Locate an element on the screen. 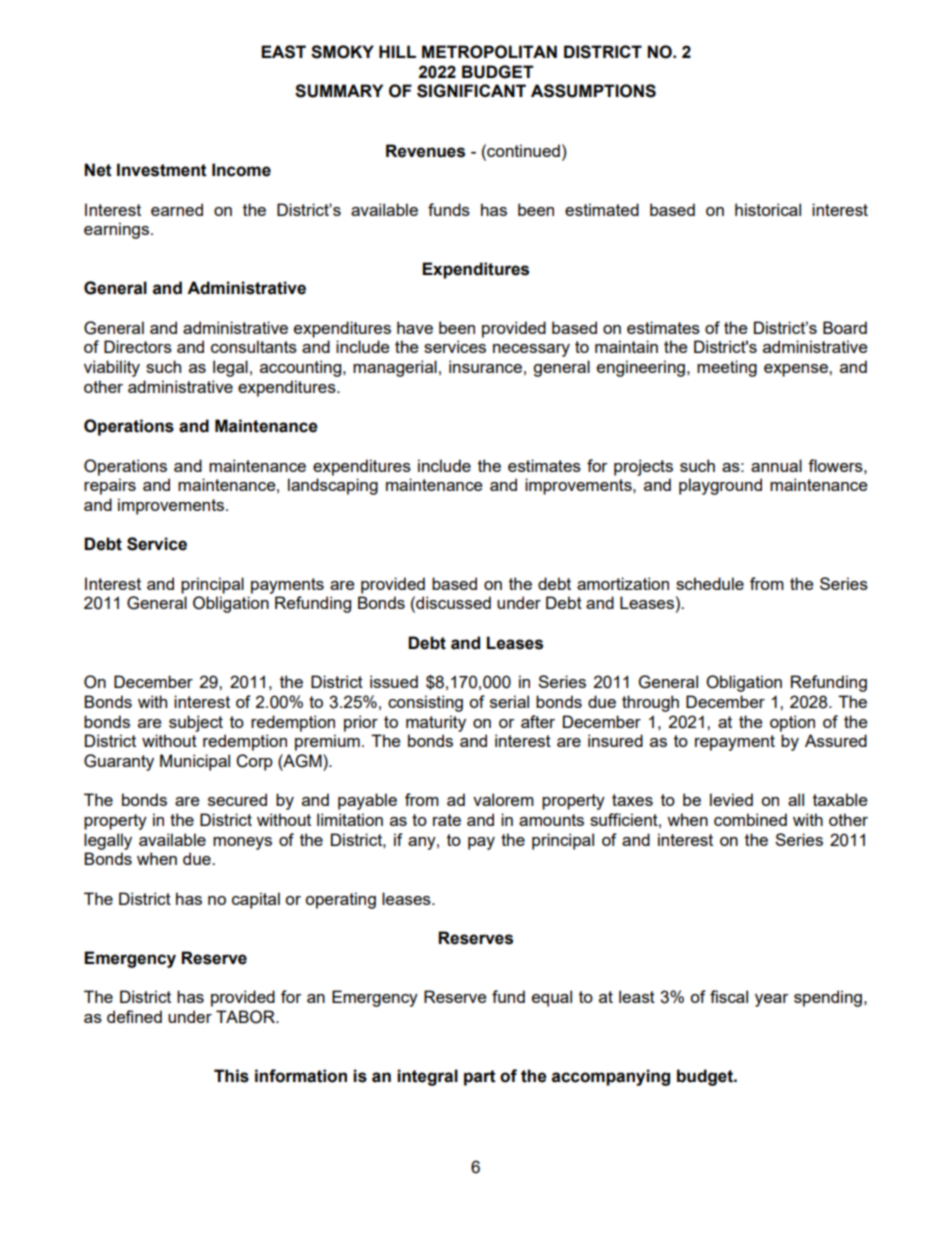 This screenshot has width=952, height=1233. secured is located at coordinates (237, 799).
